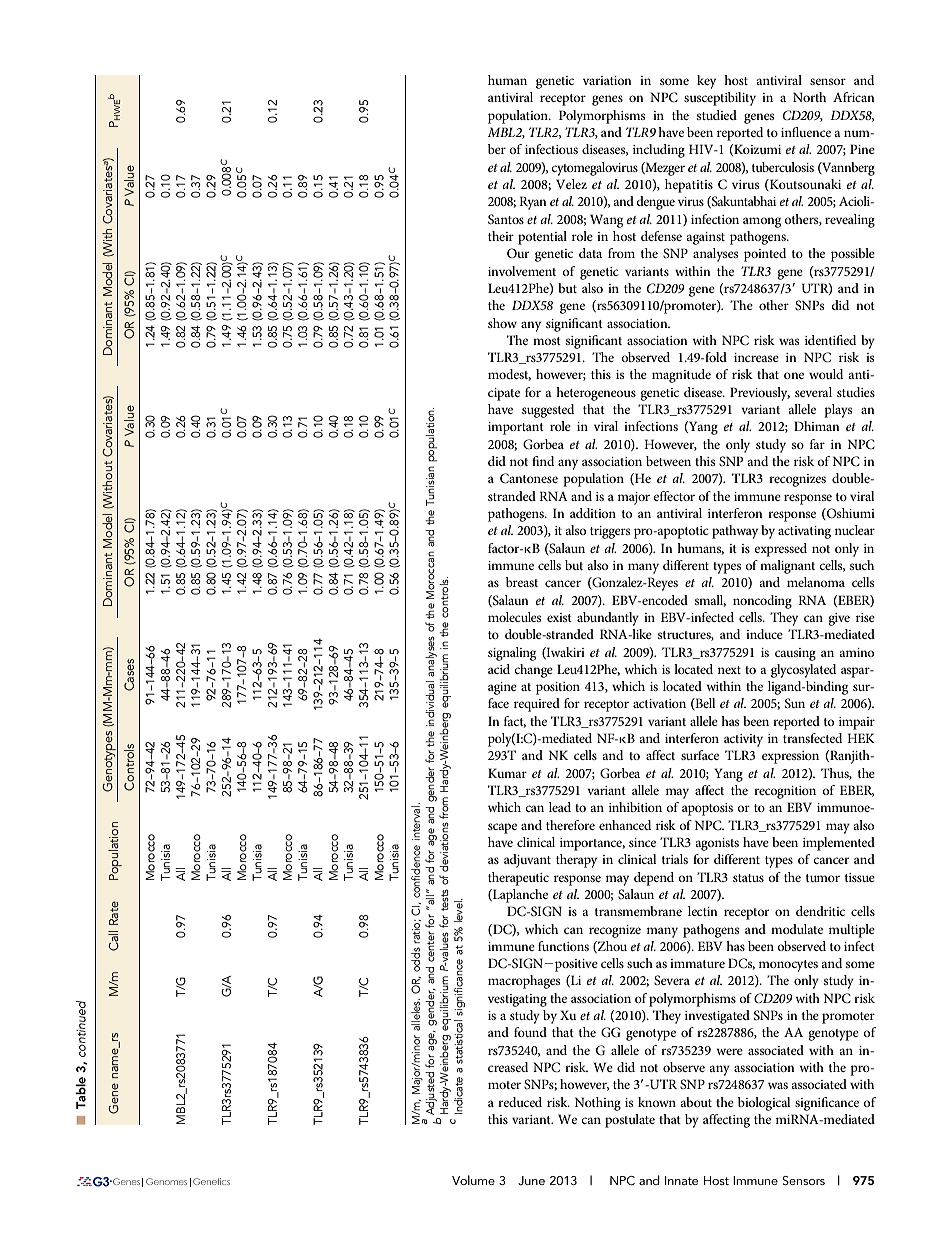 This document has width=952, height=1237. What do you see at coordinates (531, 1181) in the document?
I see `June` at bounding box center [531, 1181].
